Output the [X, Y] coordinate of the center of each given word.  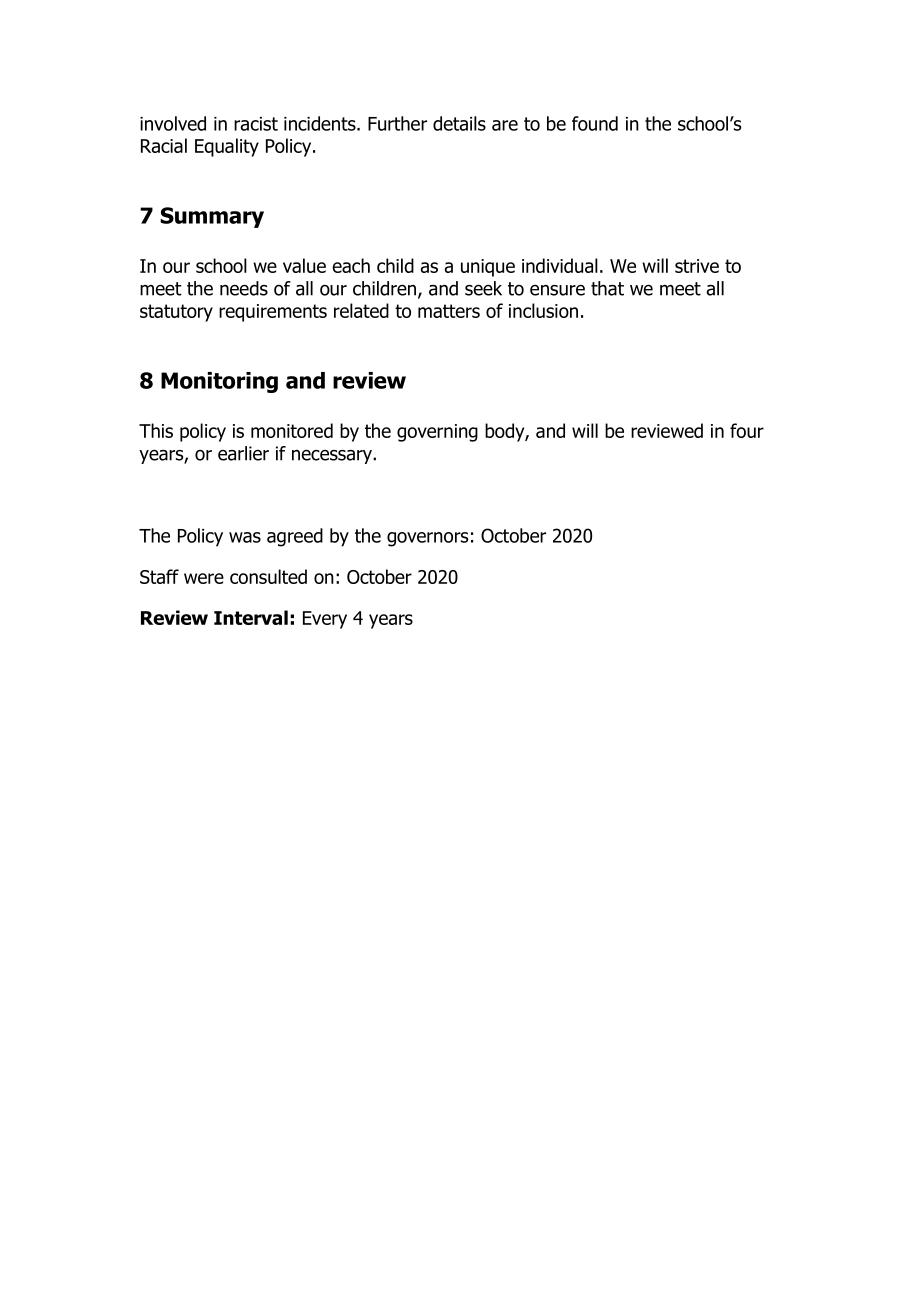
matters [449, 311]
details [459, 123]
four [747, 430]
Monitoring [219, 382]
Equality [227, 147]
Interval [251, 617]
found [595, 123]
